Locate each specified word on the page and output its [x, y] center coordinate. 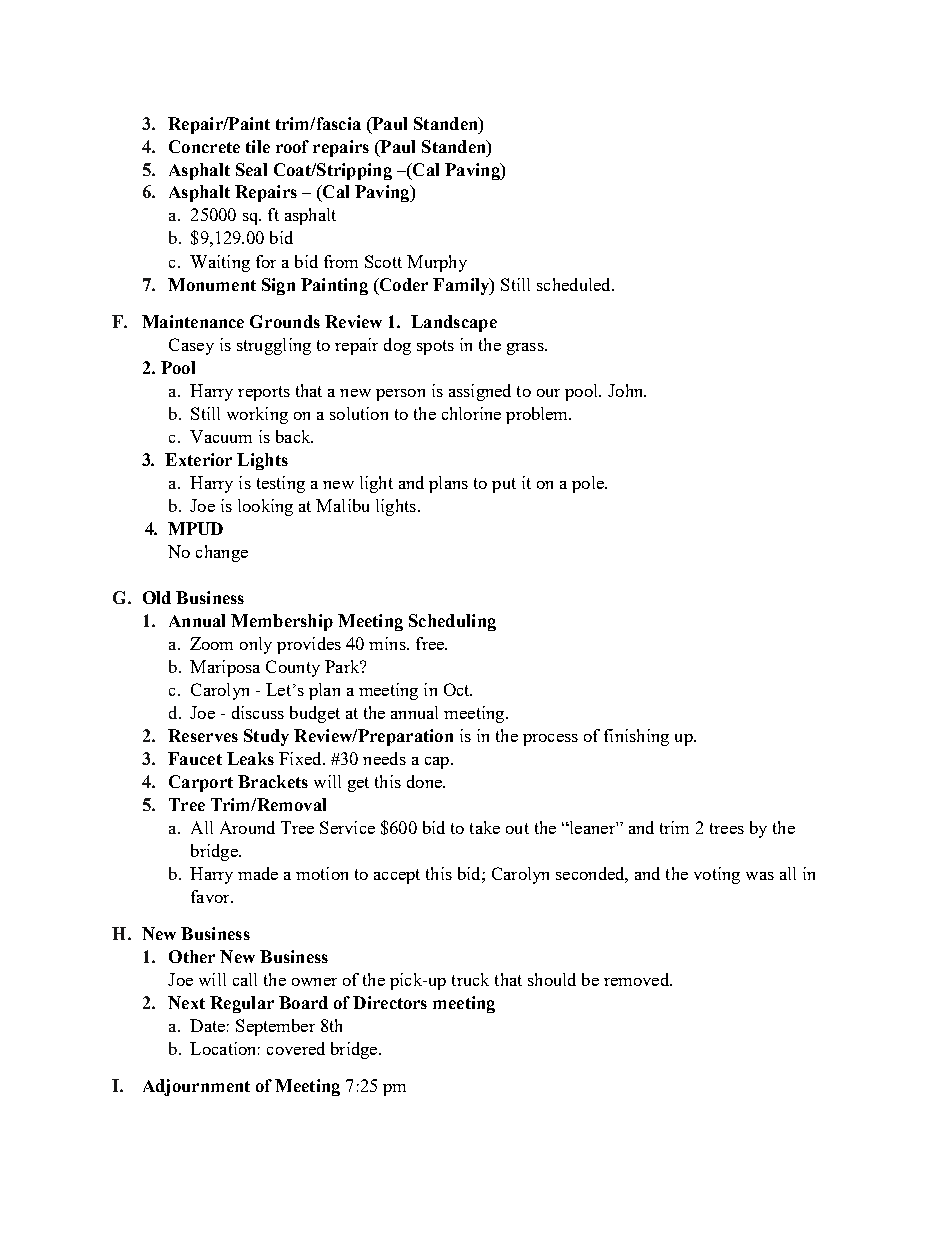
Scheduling [452, 622]
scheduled [575, 284]
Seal [251, 169]
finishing [636, 737]
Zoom [211, 643]
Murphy [437, 263]
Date [207, 1025]
